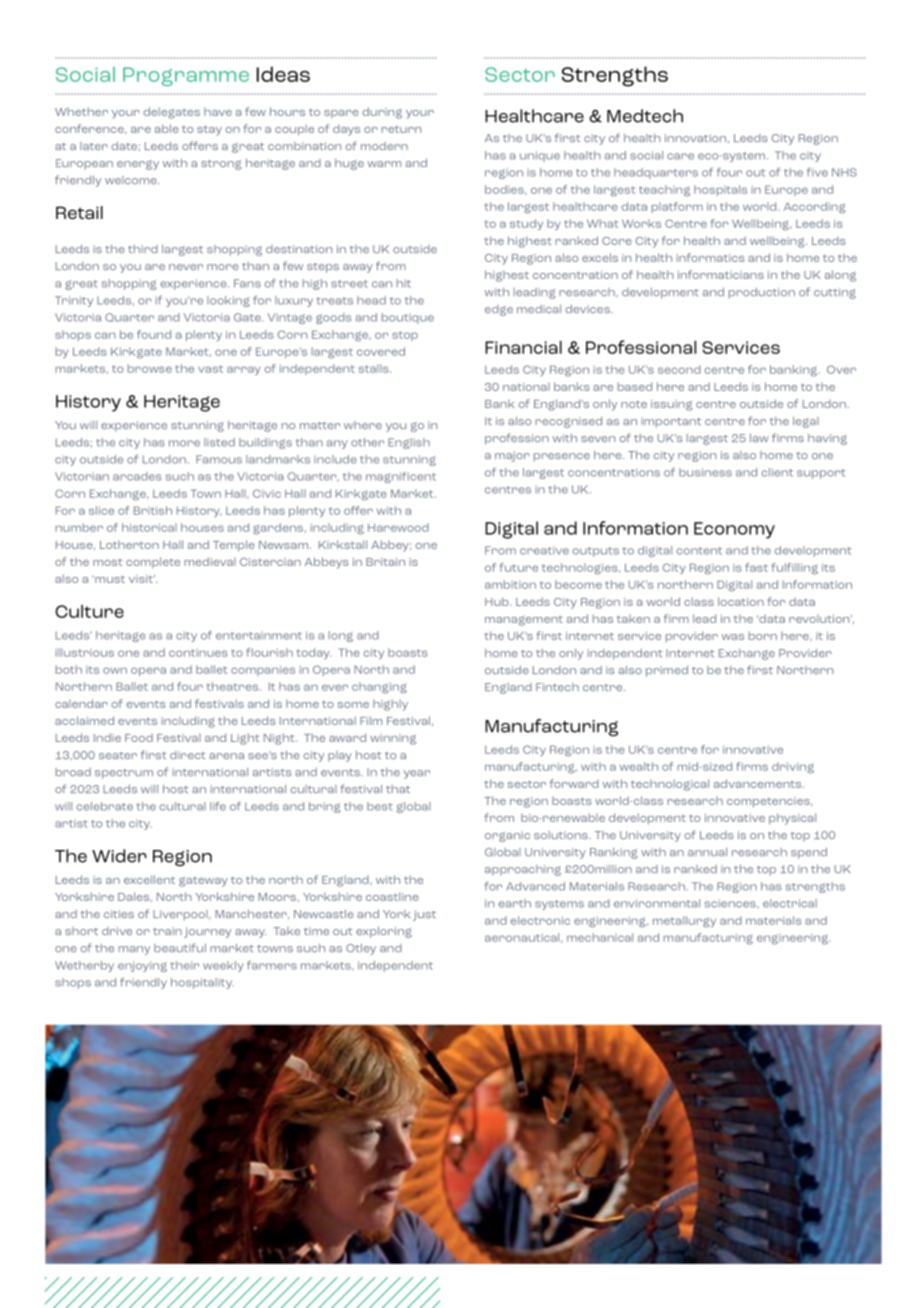 This image has width=924, height=1308. Describe the element at coordinates (734, 530) in the image. I see `Economy` at that location.
